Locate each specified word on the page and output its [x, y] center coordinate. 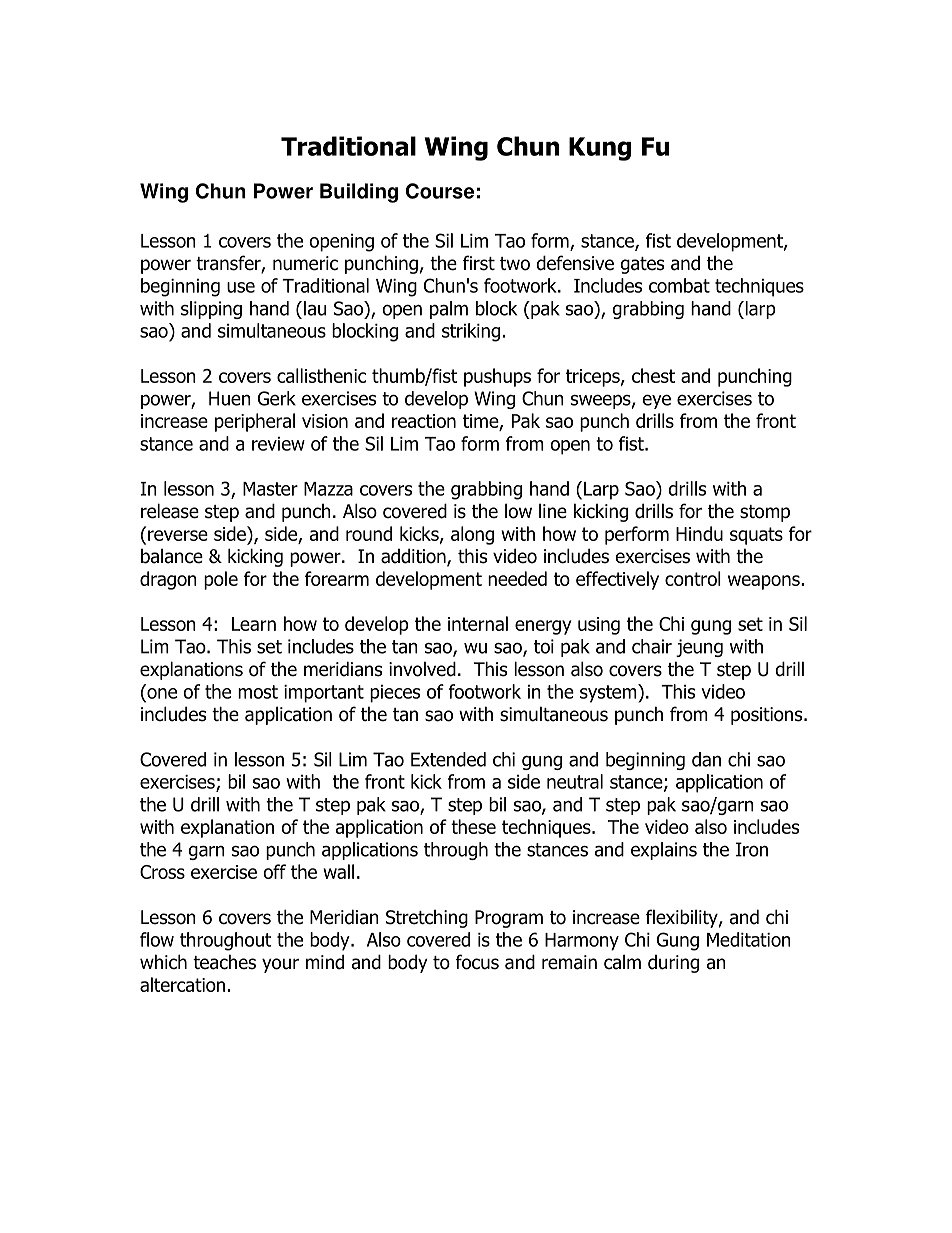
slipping [211, 310]
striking [471, 332]
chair [652, 646]
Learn [254, 624]
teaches [224, 962]
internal [478, 623]
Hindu [699, 533]
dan [706, 759]
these [473, 826]
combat [679, 285]
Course [440, 191]
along [472, 535]
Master [270, 489]
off [274, 871]
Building [359, 193]
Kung [600, 149]
